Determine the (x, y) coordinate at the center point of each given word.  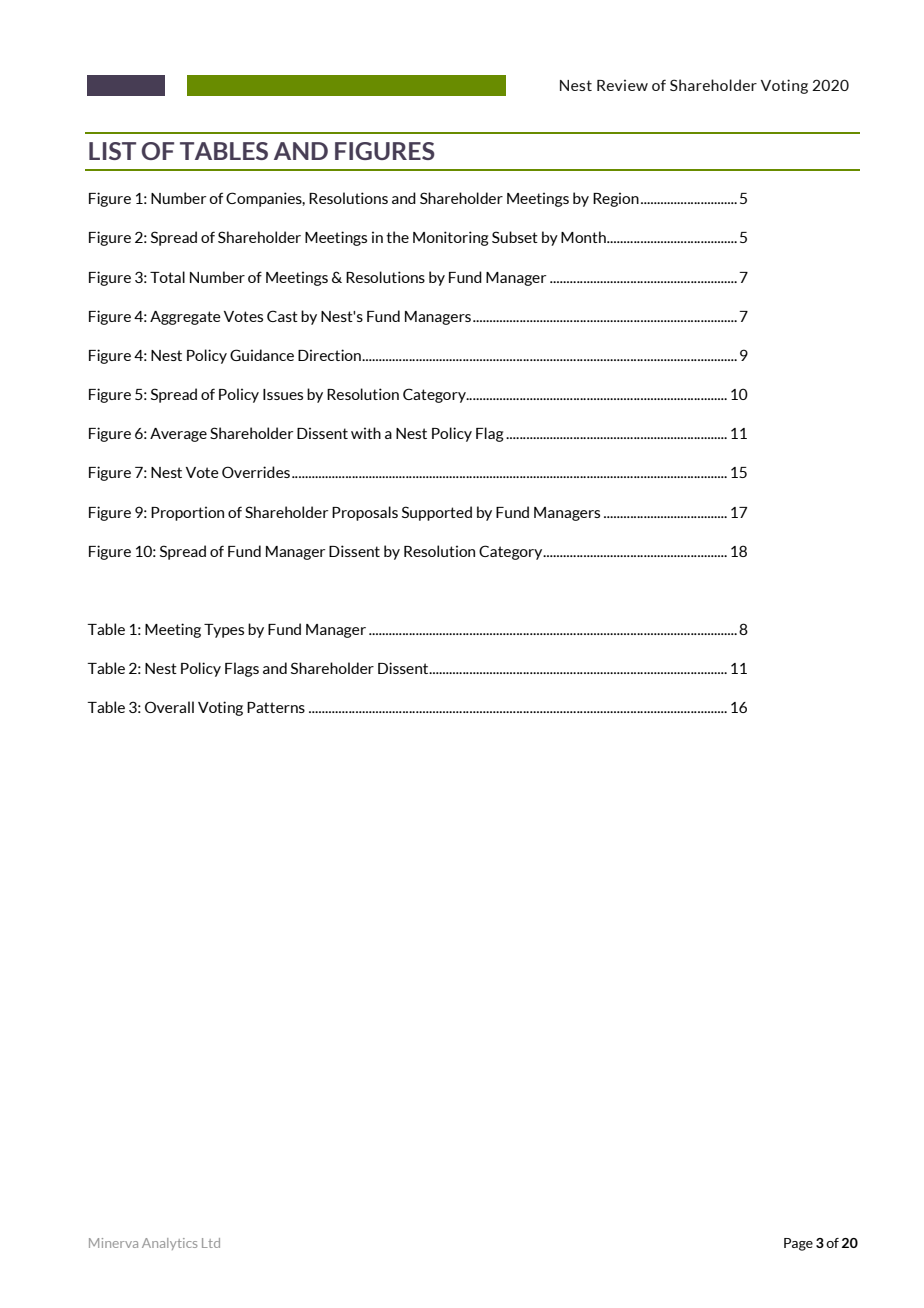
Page (798, 1244)
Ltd (211, 1243)
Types (224, 631)
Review (622, 85)
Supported (437, 513)
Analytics (169, 1244)
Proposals (365, 513)
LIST (112, 151)
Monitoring (451, 238)
